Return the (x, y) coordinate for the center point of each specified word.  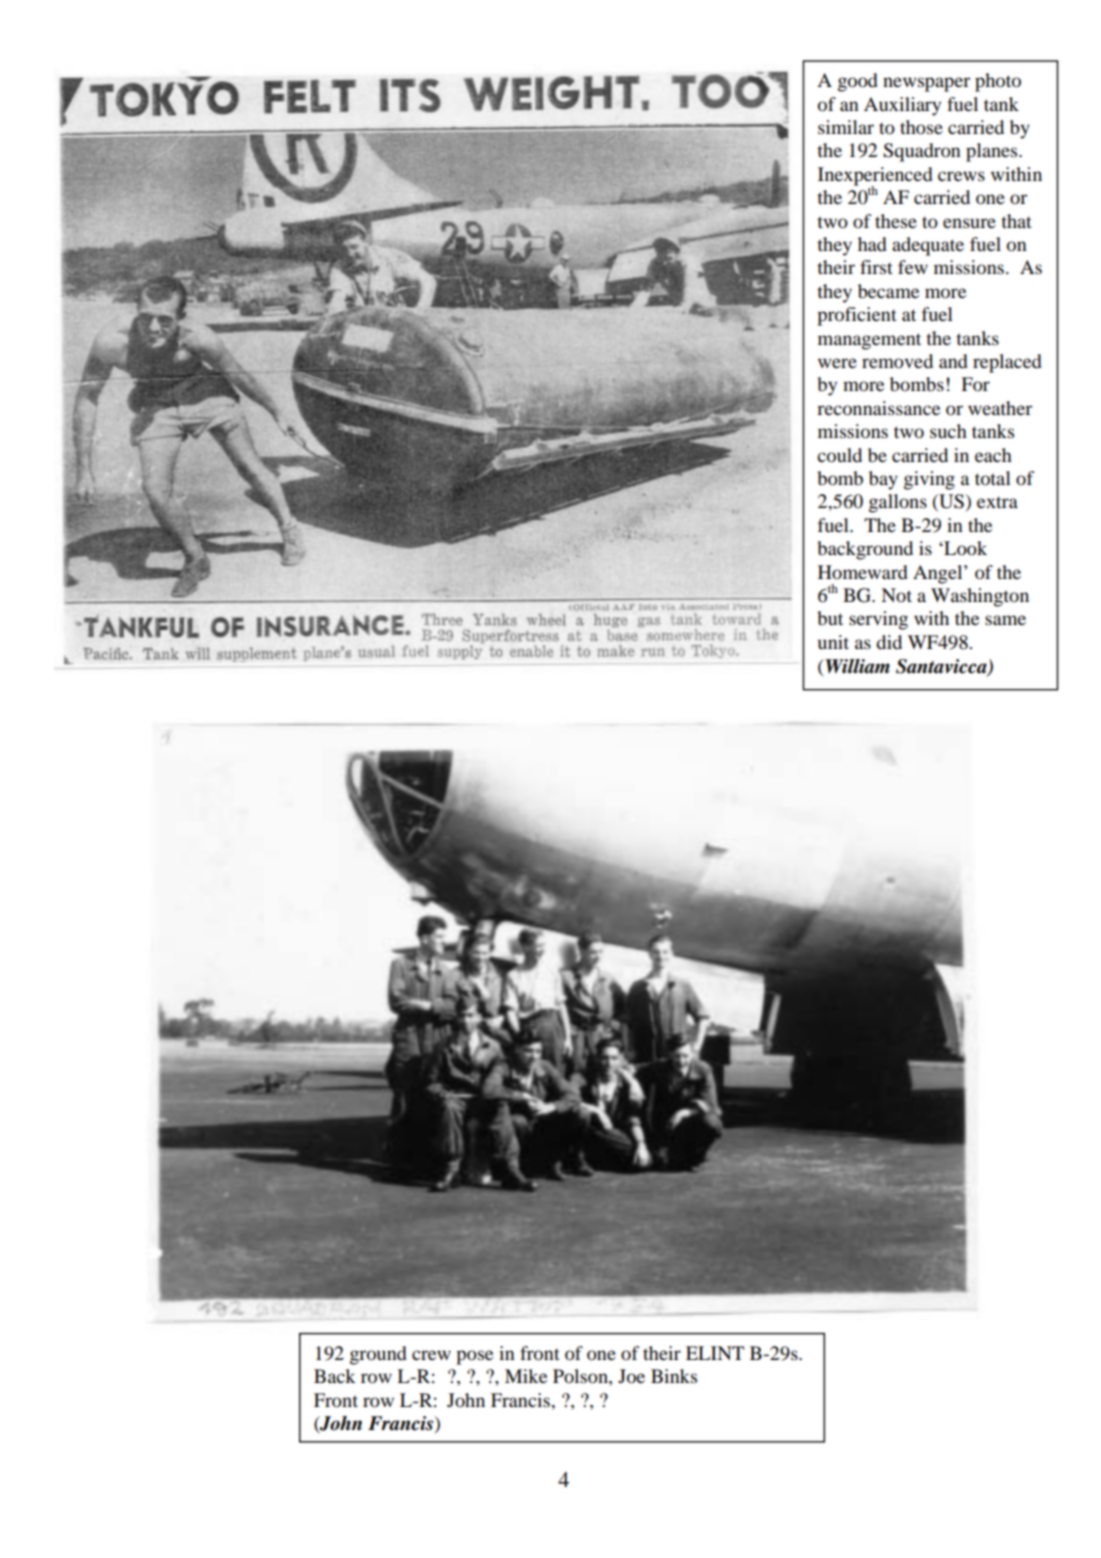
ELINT (715, 1353)
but (830, 618)
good (858, 82)
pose (474, 1357)
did (889, 642)
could (839, 455)
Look (964, 548)
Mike (526, 1376)
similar (846, 127)
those (921, 127)
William (856, 666)
